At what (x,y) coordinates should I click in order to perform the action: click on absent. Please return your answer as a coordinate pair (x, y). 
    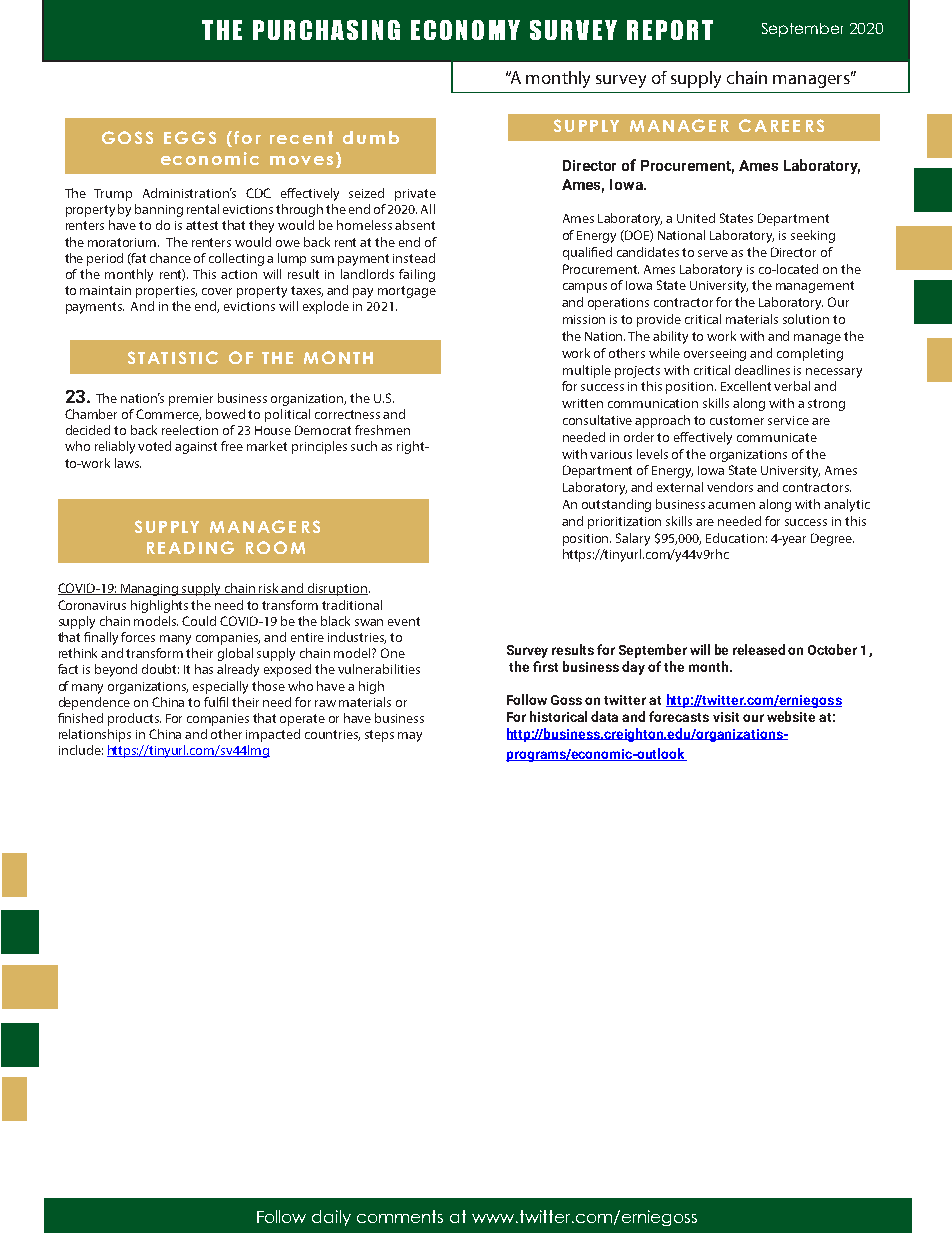
    Looking at the image, I should click on (415, 225).
